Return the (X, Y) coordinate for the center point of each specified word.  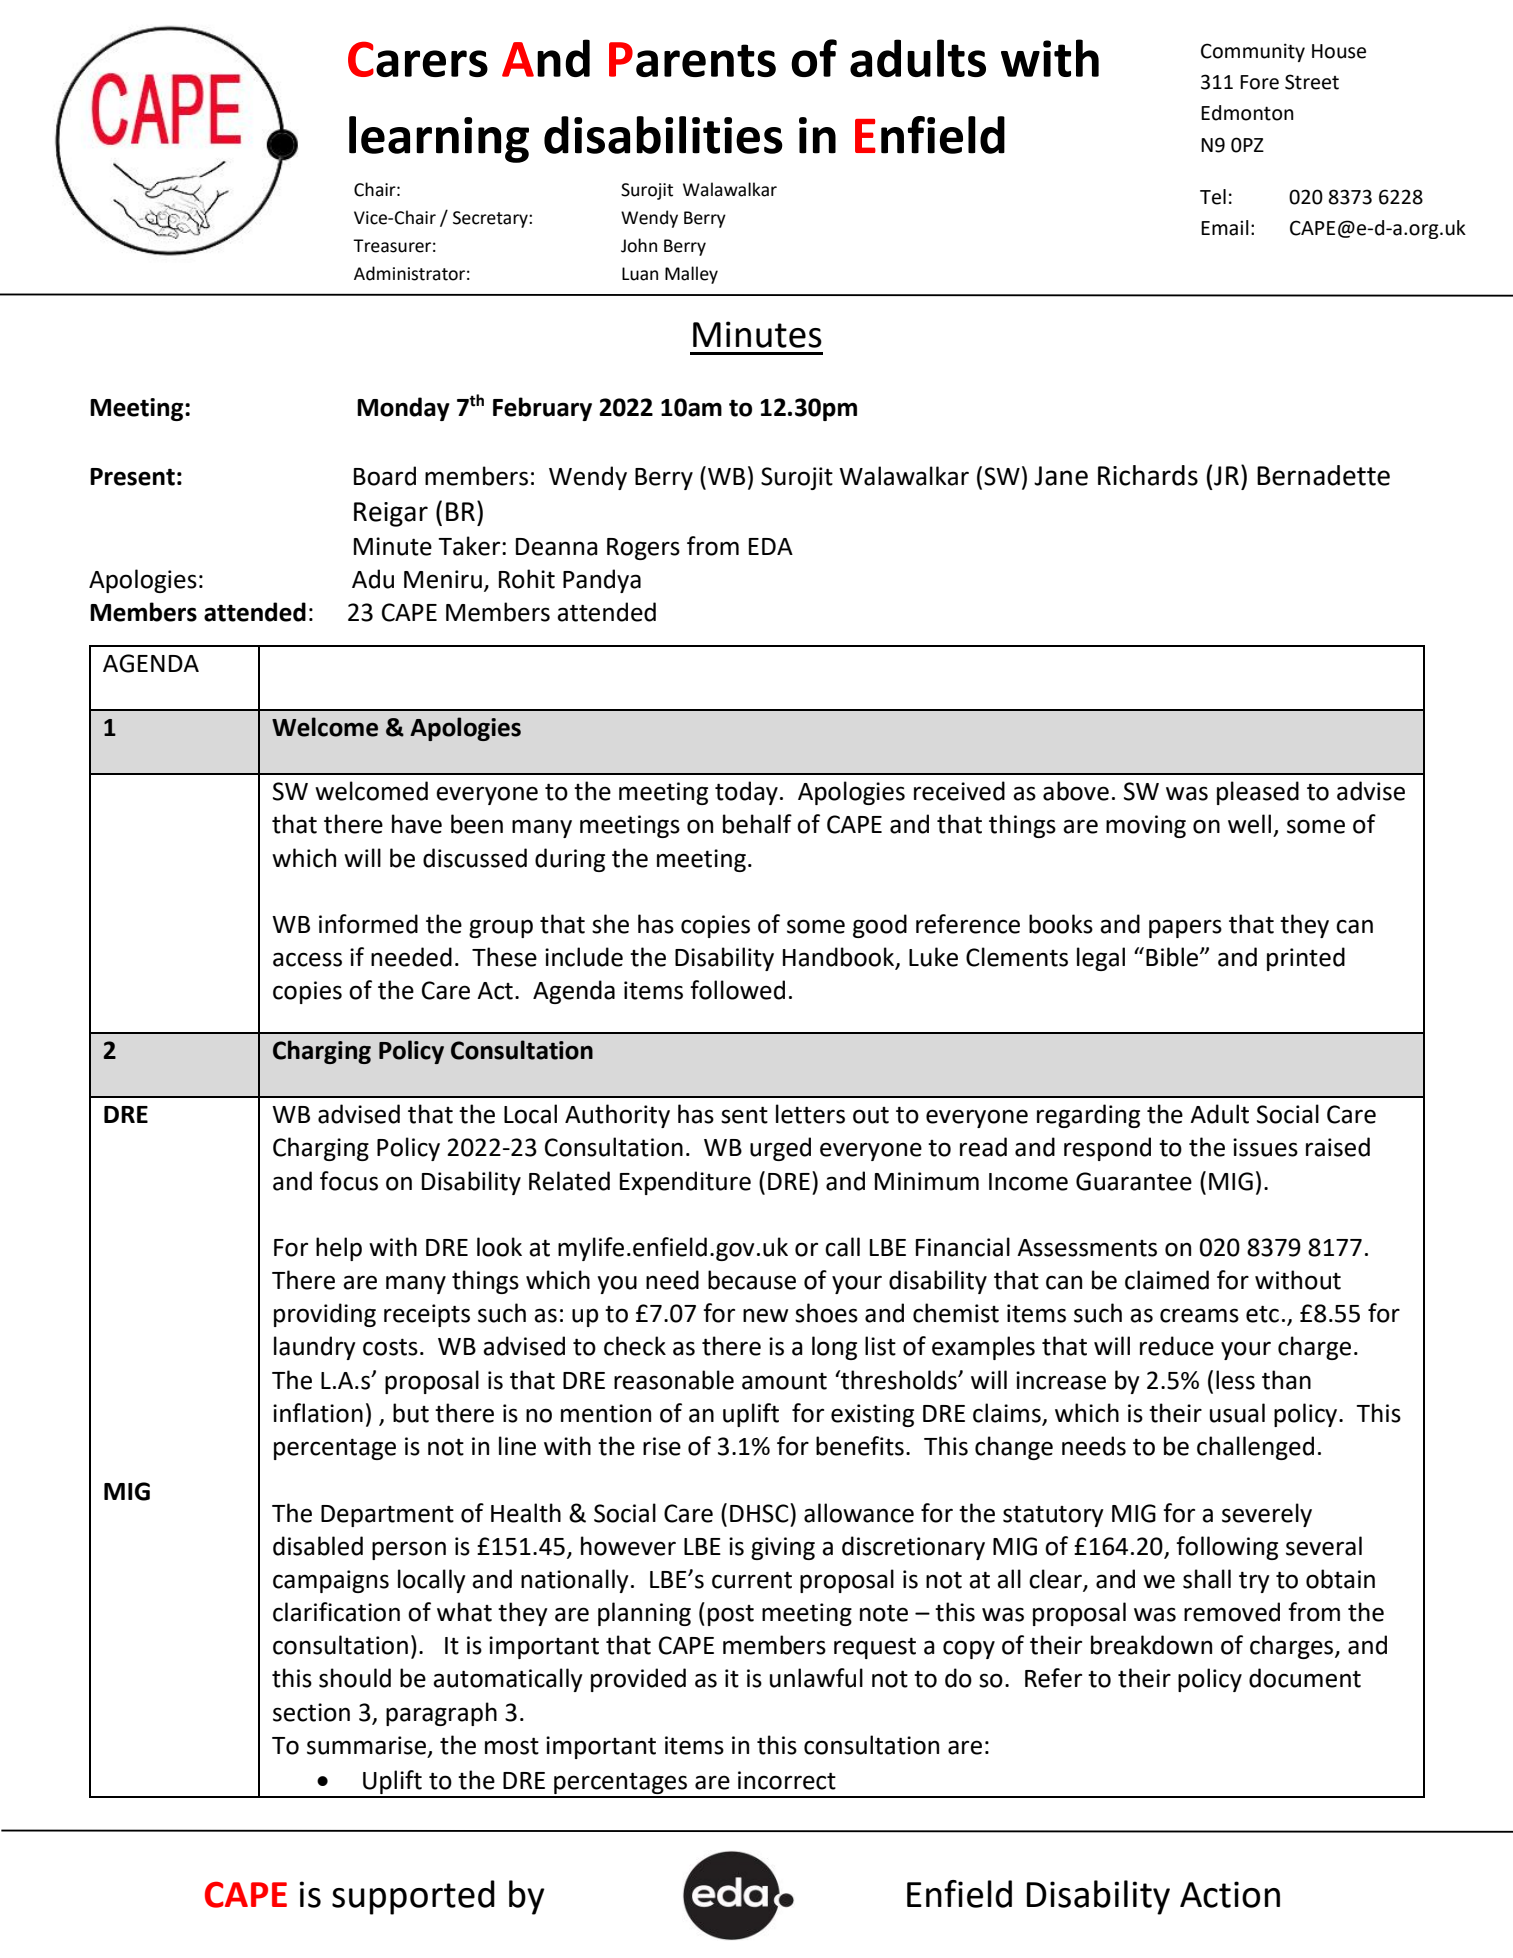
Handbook (840, 958)
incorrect (787, 1780)
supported (413, 1897)
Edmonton (1247, 113)
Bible (1173, 957)
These (504, 957)
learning (439, 139)
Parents (692, 59)
